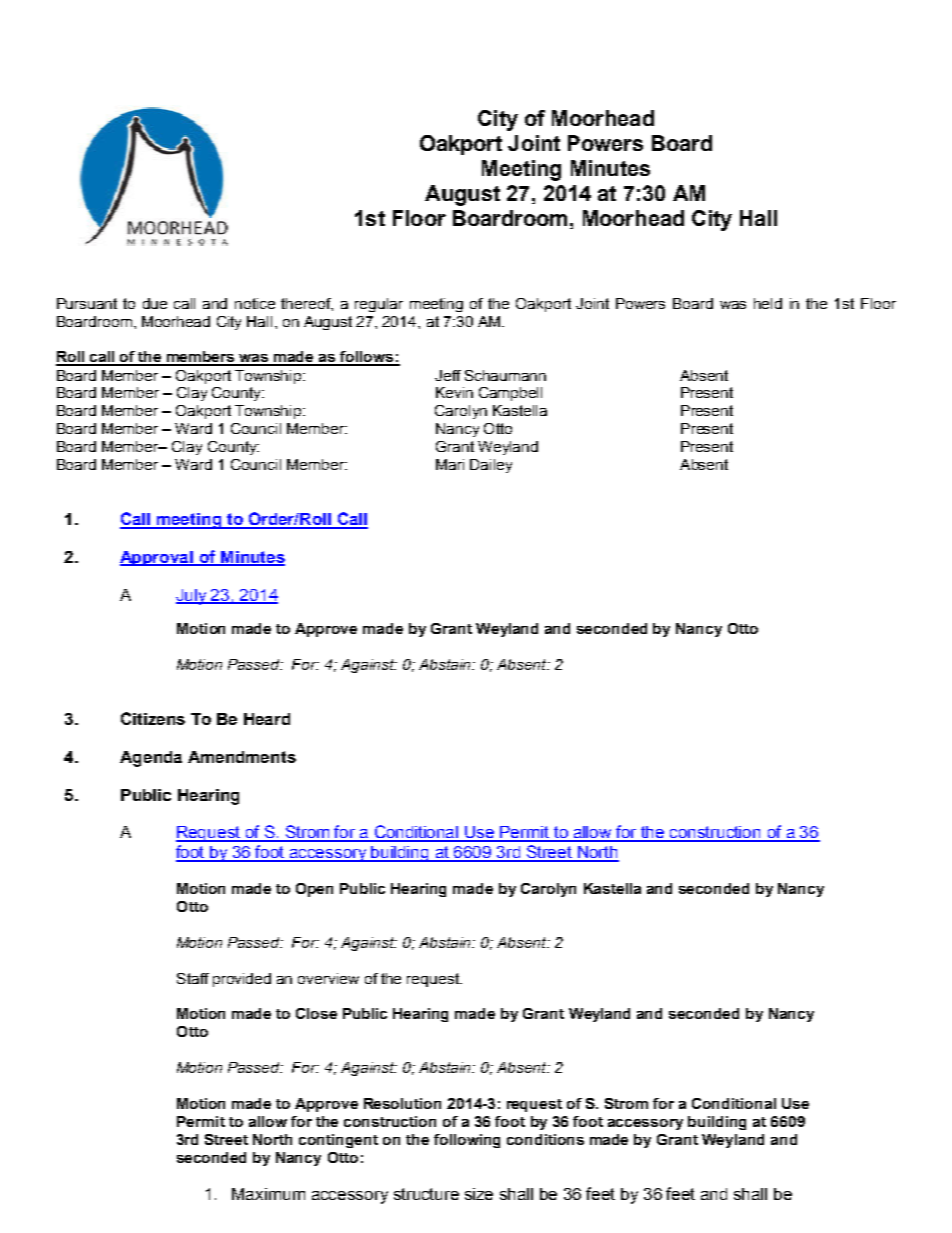  What do you see at coordinates (155, 303) in the screenshot?
I see `due` at bounding box center [155, 303].
